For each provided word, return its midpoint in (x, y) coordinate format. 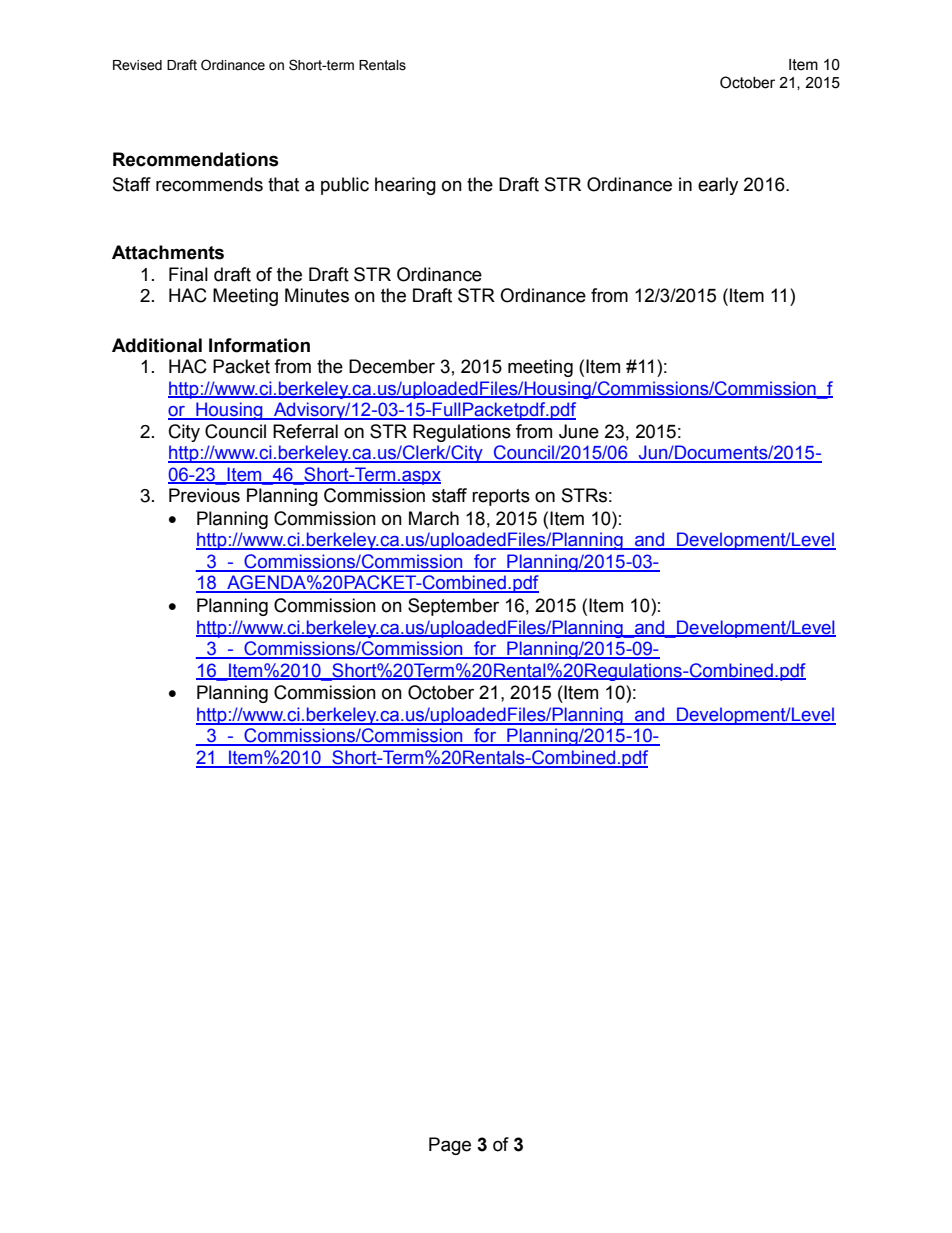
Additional (157, 345)
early (718, 186)
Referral (305, 431)
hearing (405, 186)
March (434, 518)
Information (259, 345)
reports (501, 497)
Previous (204, 495)
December (392, 366)
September (453, 607)
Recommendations (196, 159)
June (579, 431)
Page (450, 1146)
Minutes (317, 295)
